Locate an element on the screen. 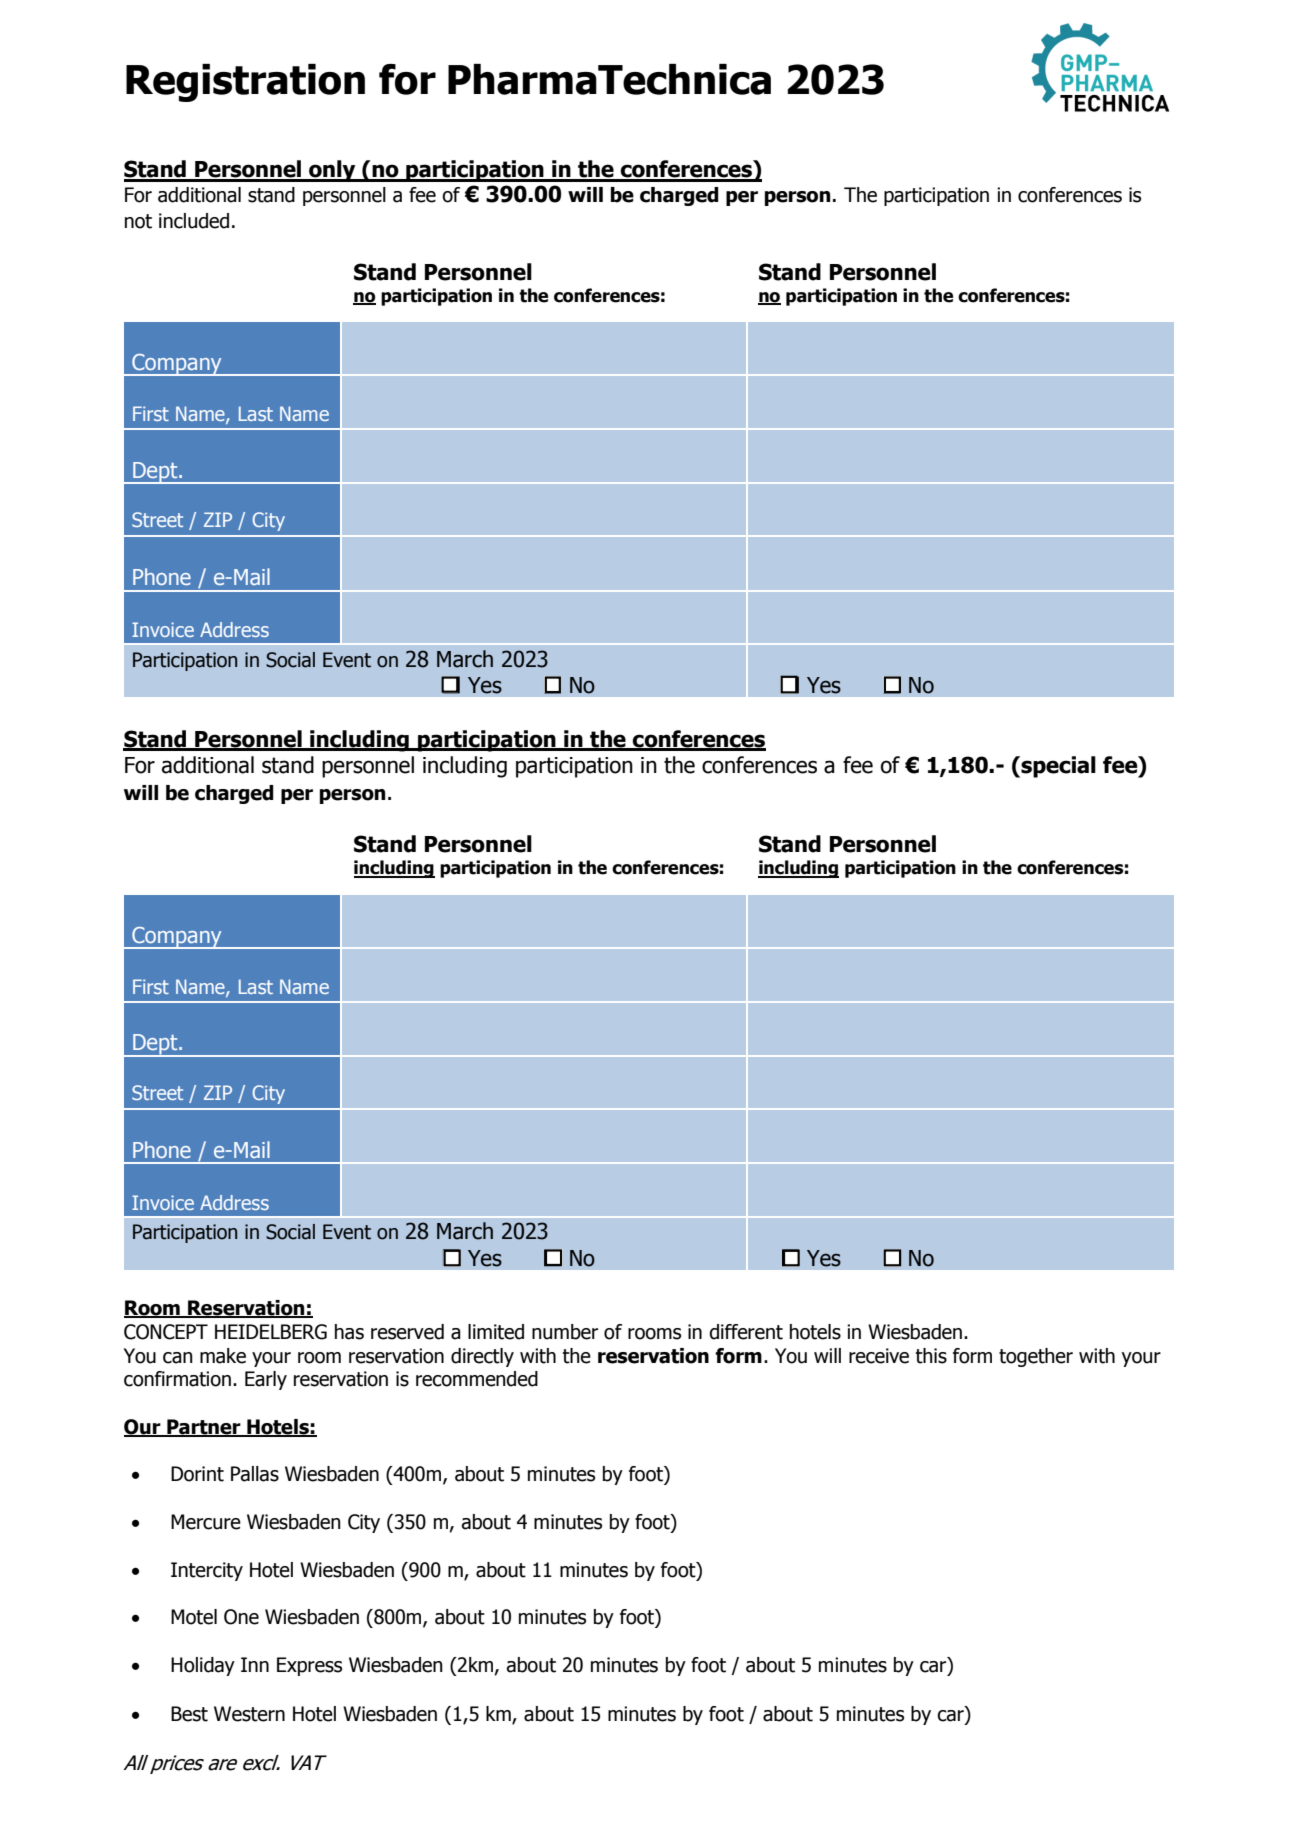  Express is located at coordinates (309, 1666).
